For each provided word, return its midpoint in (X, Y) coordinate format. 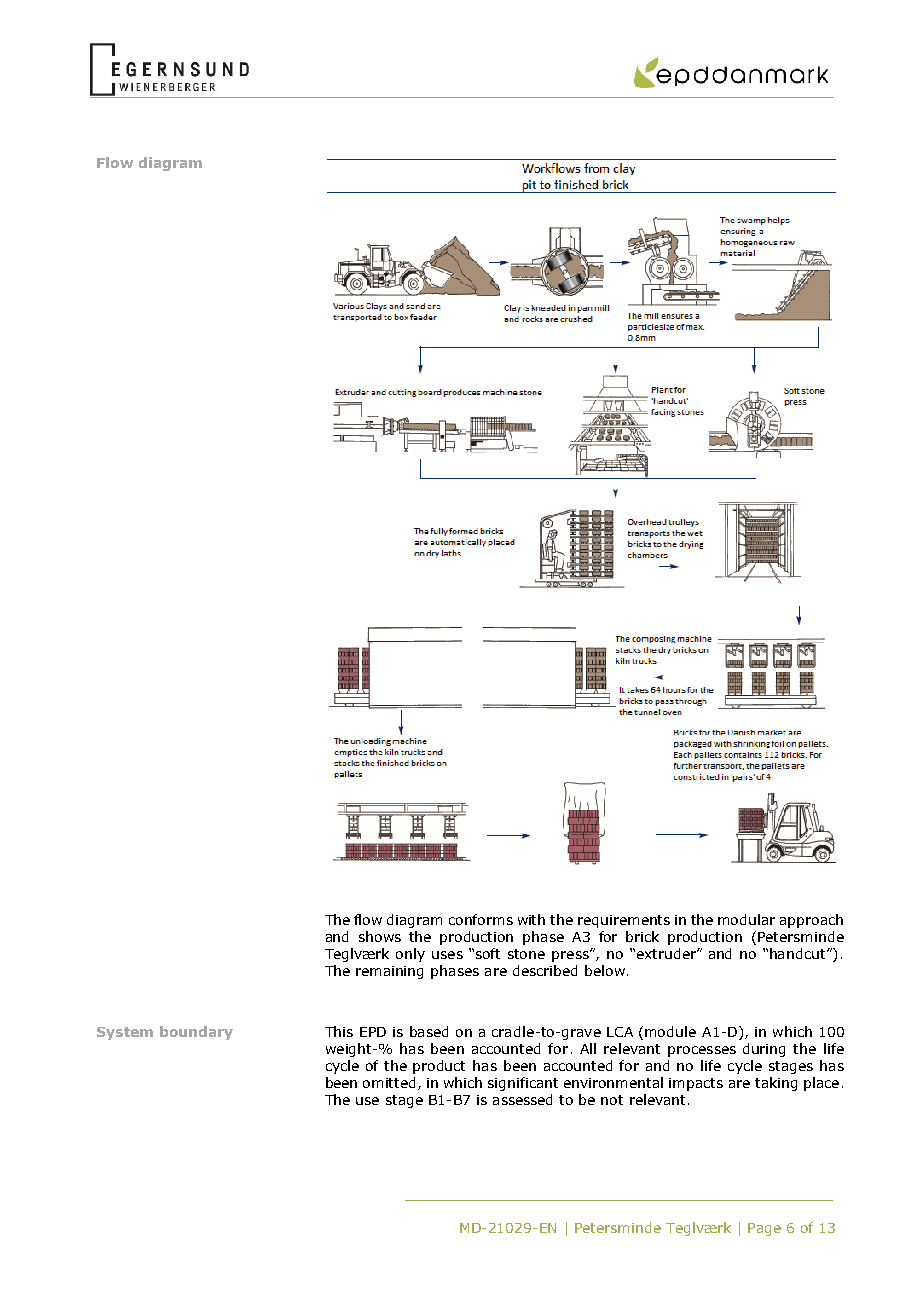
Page (764, 1229)
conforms (481, 919)
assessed (522, 1099)
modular (746, 919)
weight (350, 1050)
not (612, 1100)
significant (523, 1084)
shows (380, 936)
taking (776, 1084)
